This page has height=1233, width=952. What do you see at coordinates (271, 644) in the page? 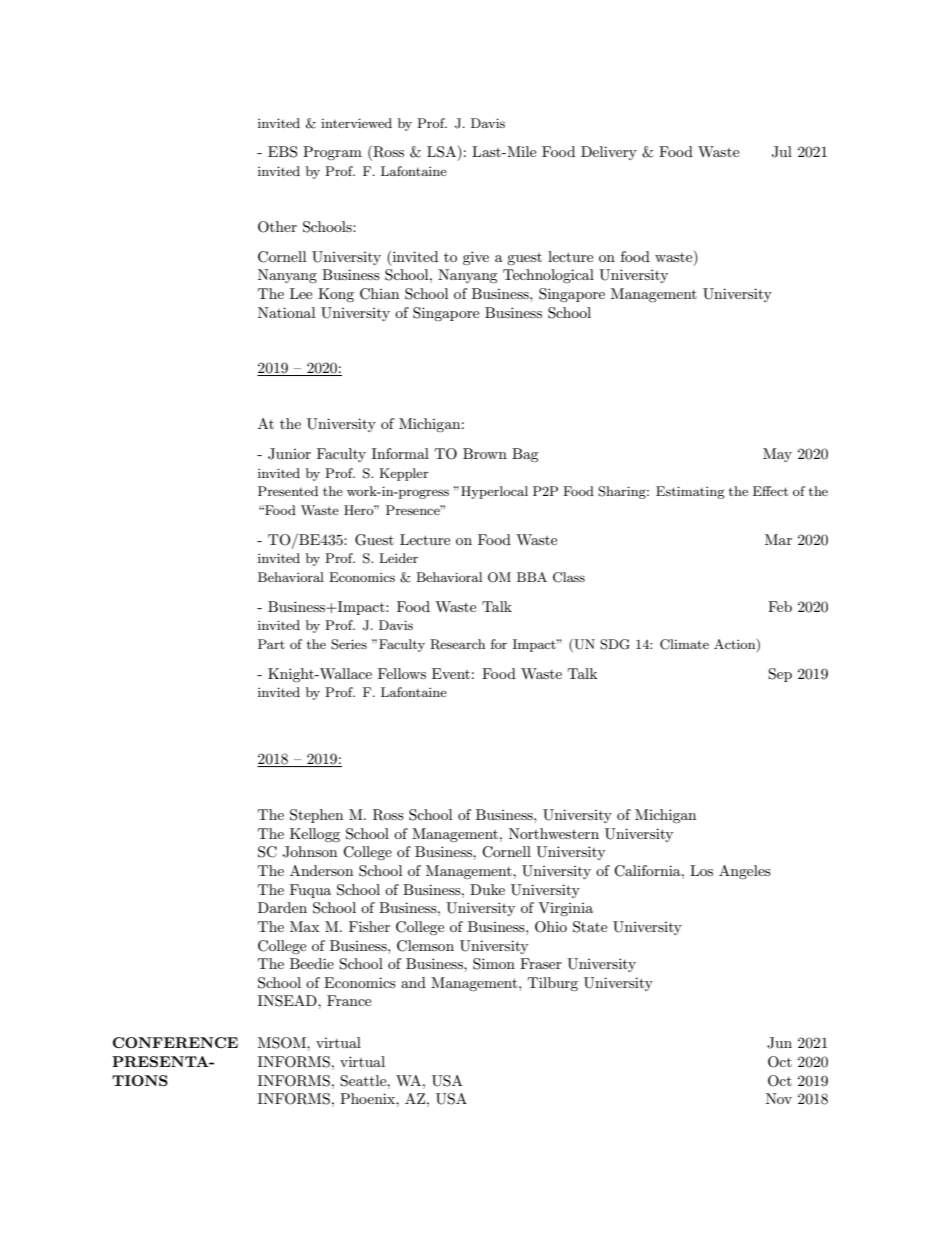
I see `Part` at bounding box center [271, 644].
